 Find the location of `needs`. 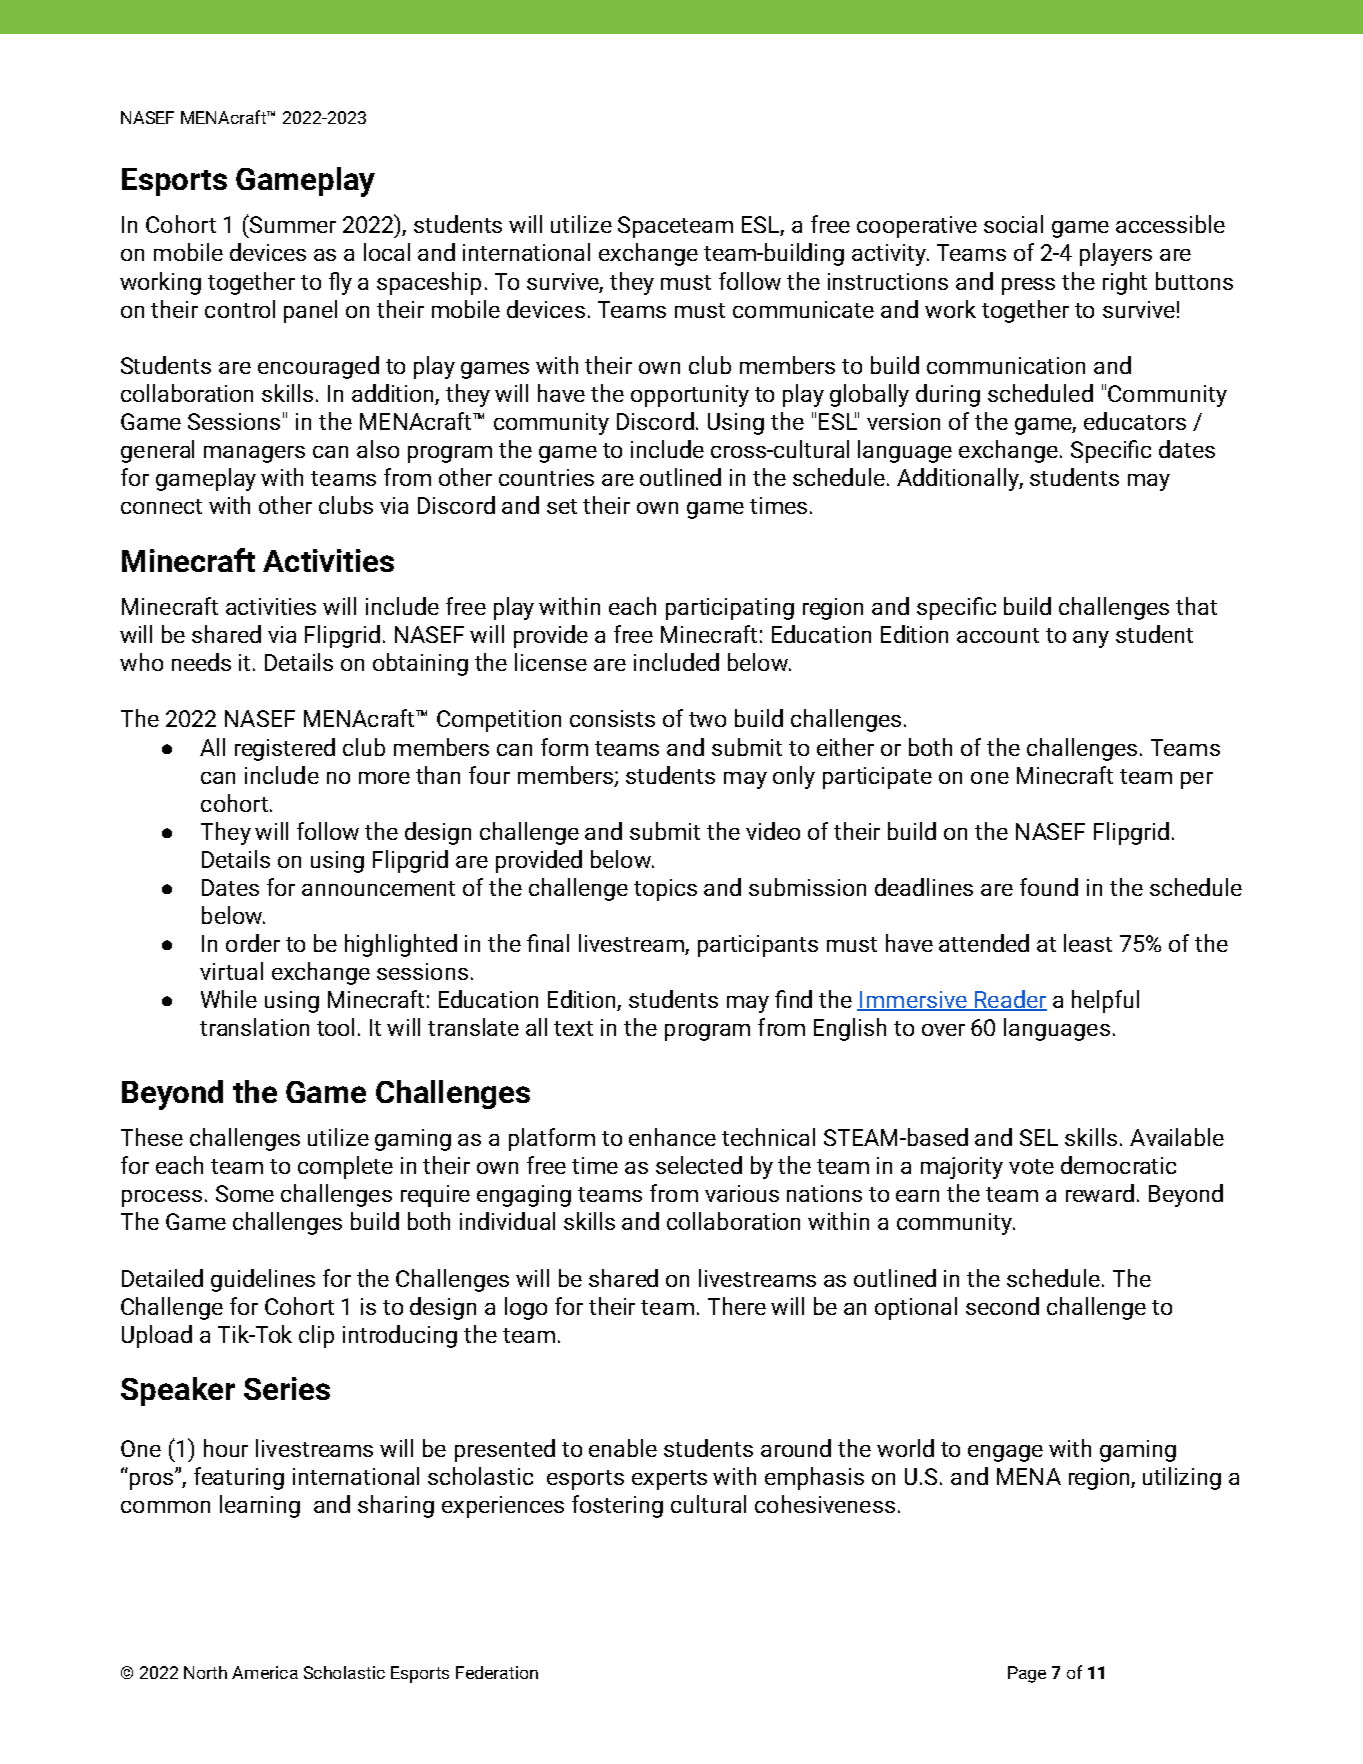

needs is located at coordinates (201, 662).
